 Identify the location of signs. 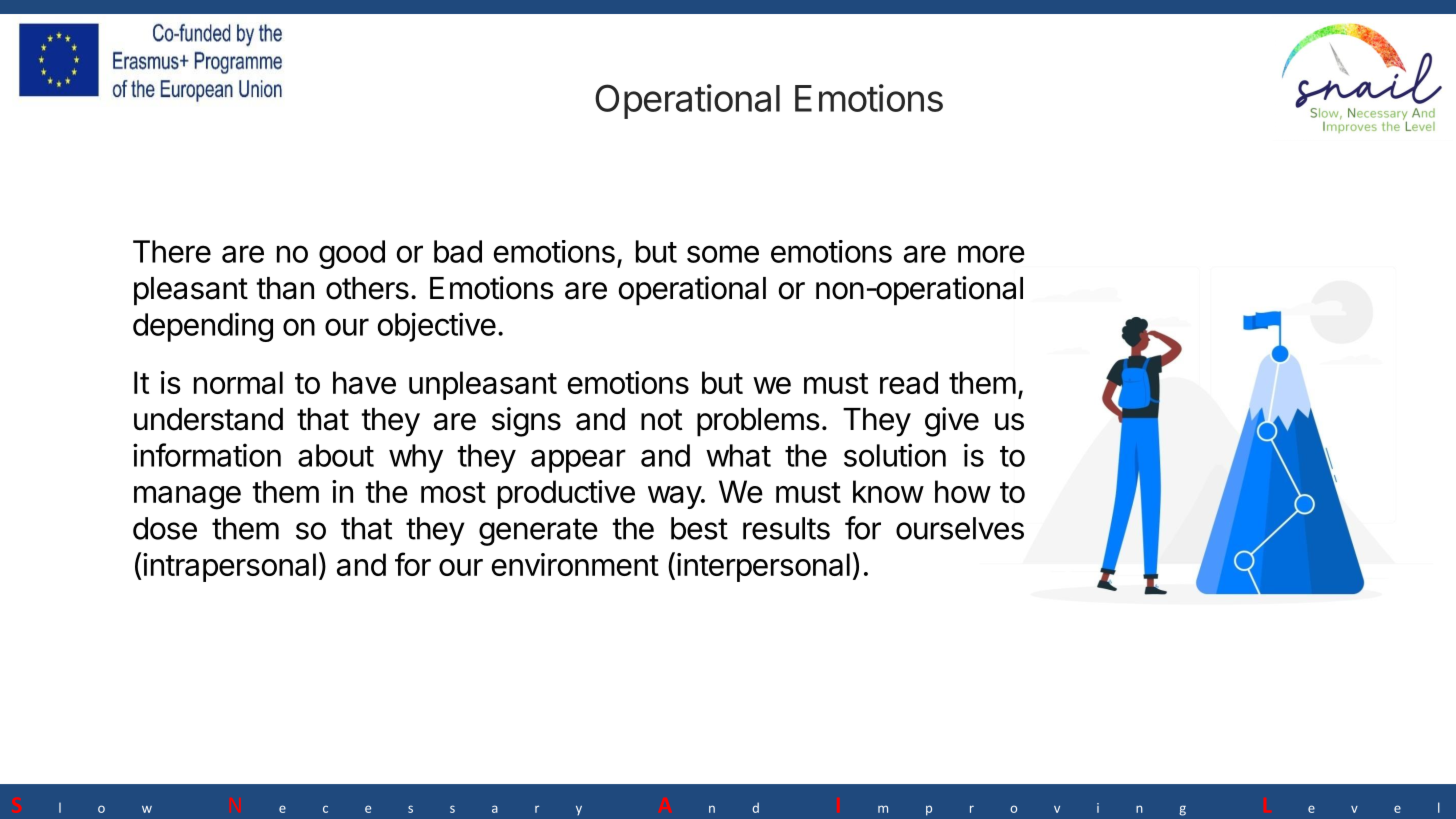
(526, 422).
